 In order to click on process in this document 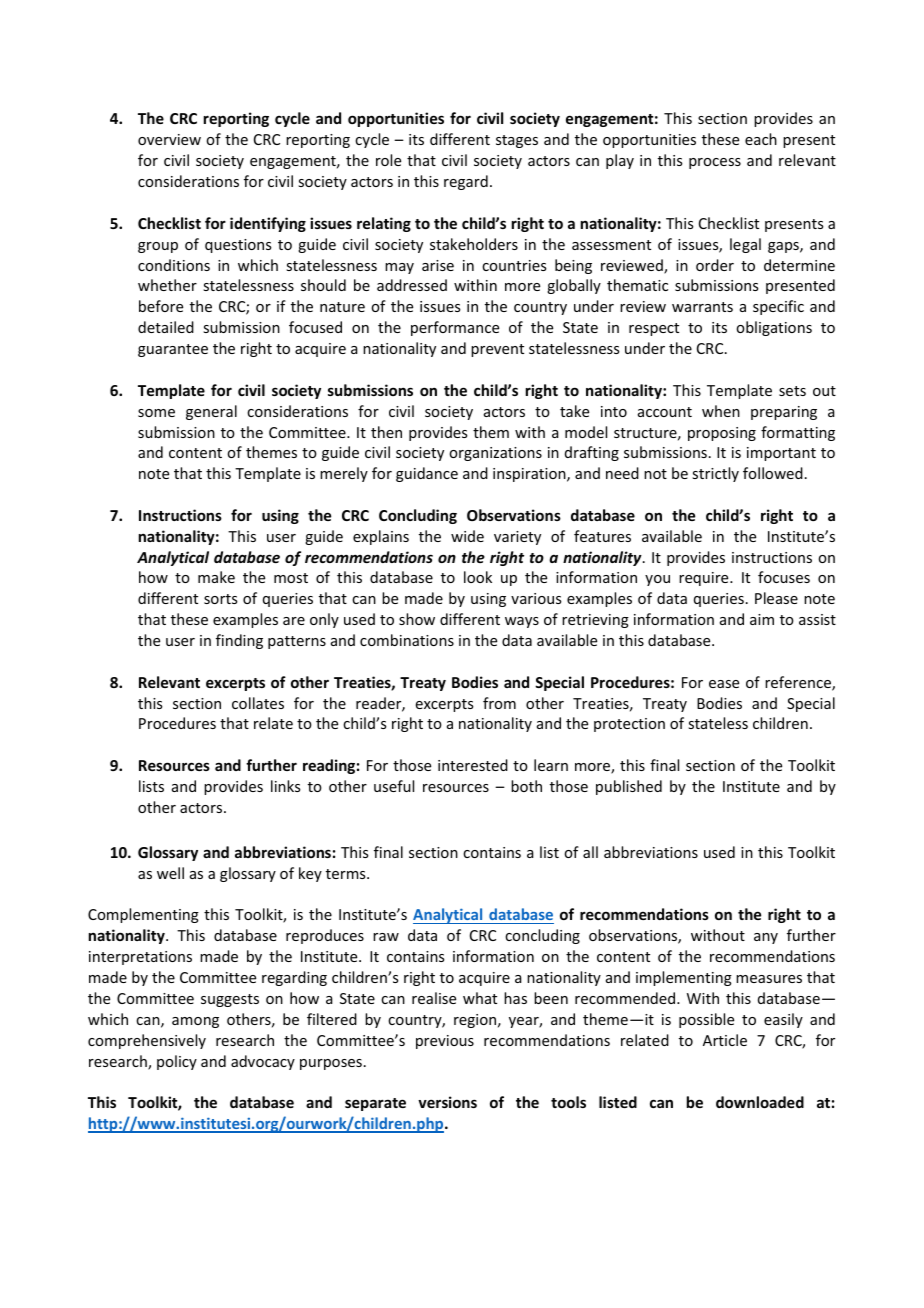, I will do `click(715, 163)`.
